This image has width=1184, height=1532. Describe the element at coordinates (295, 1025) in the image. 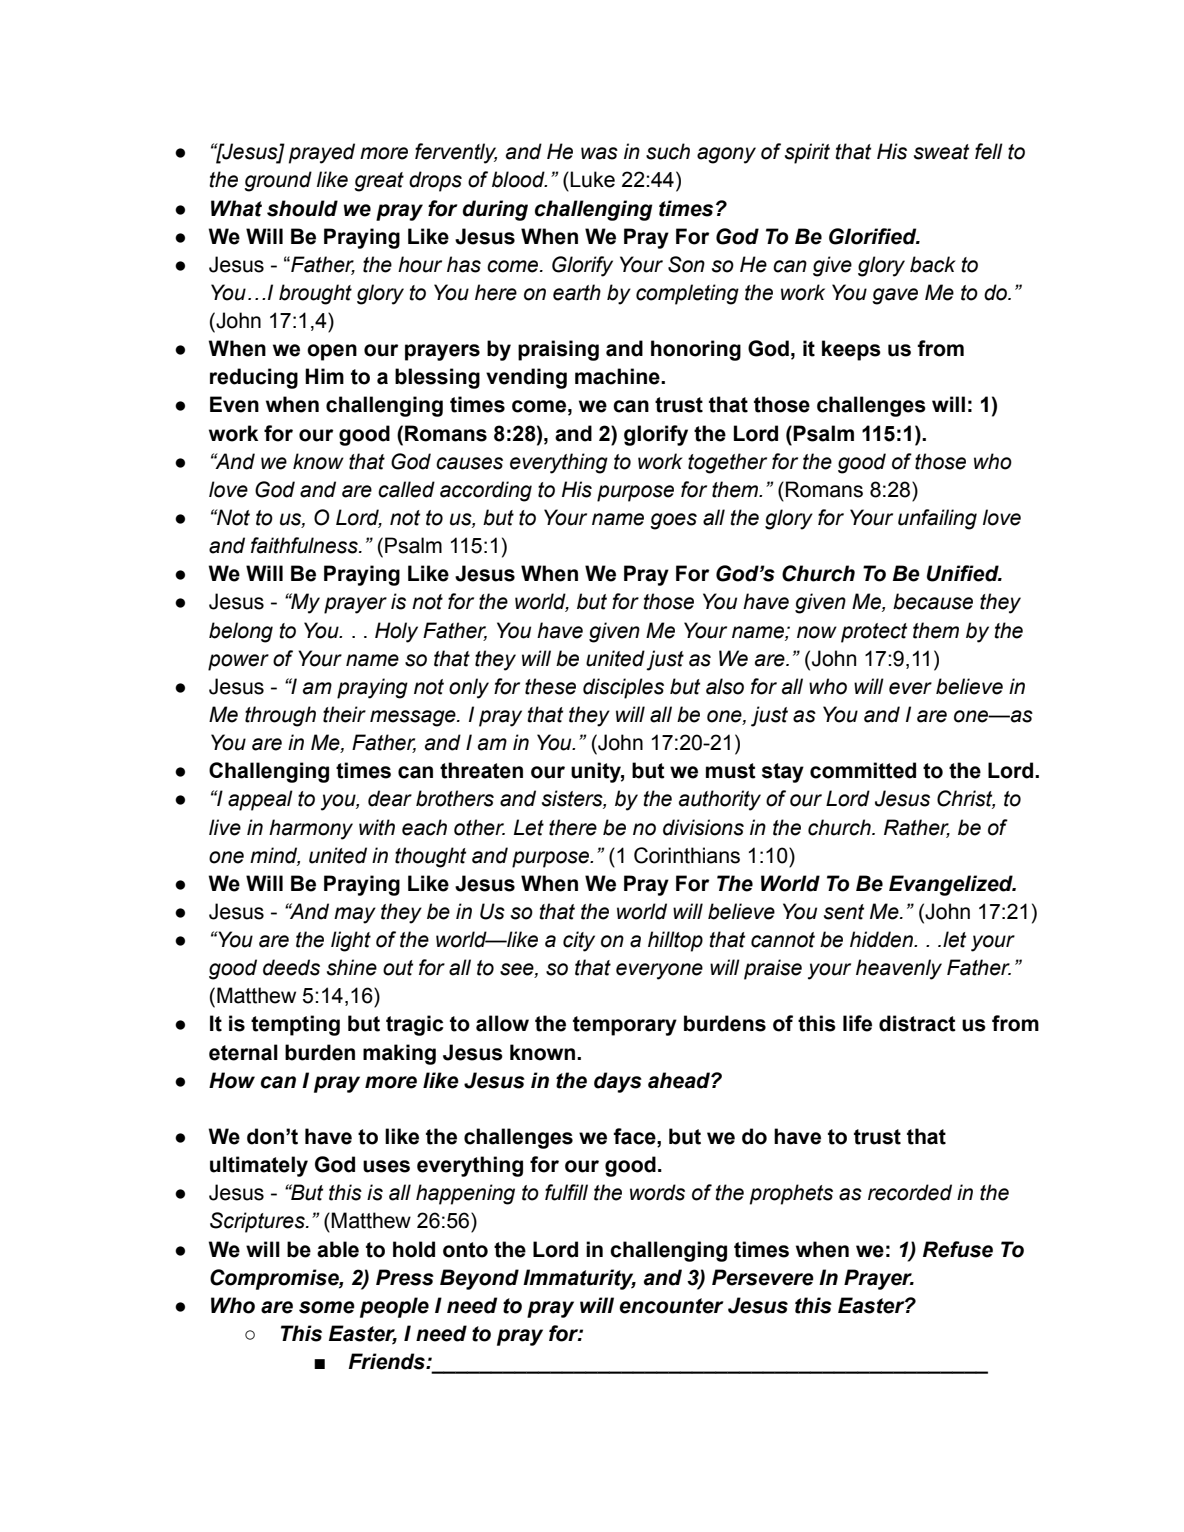

I see `tempting` at that location.
